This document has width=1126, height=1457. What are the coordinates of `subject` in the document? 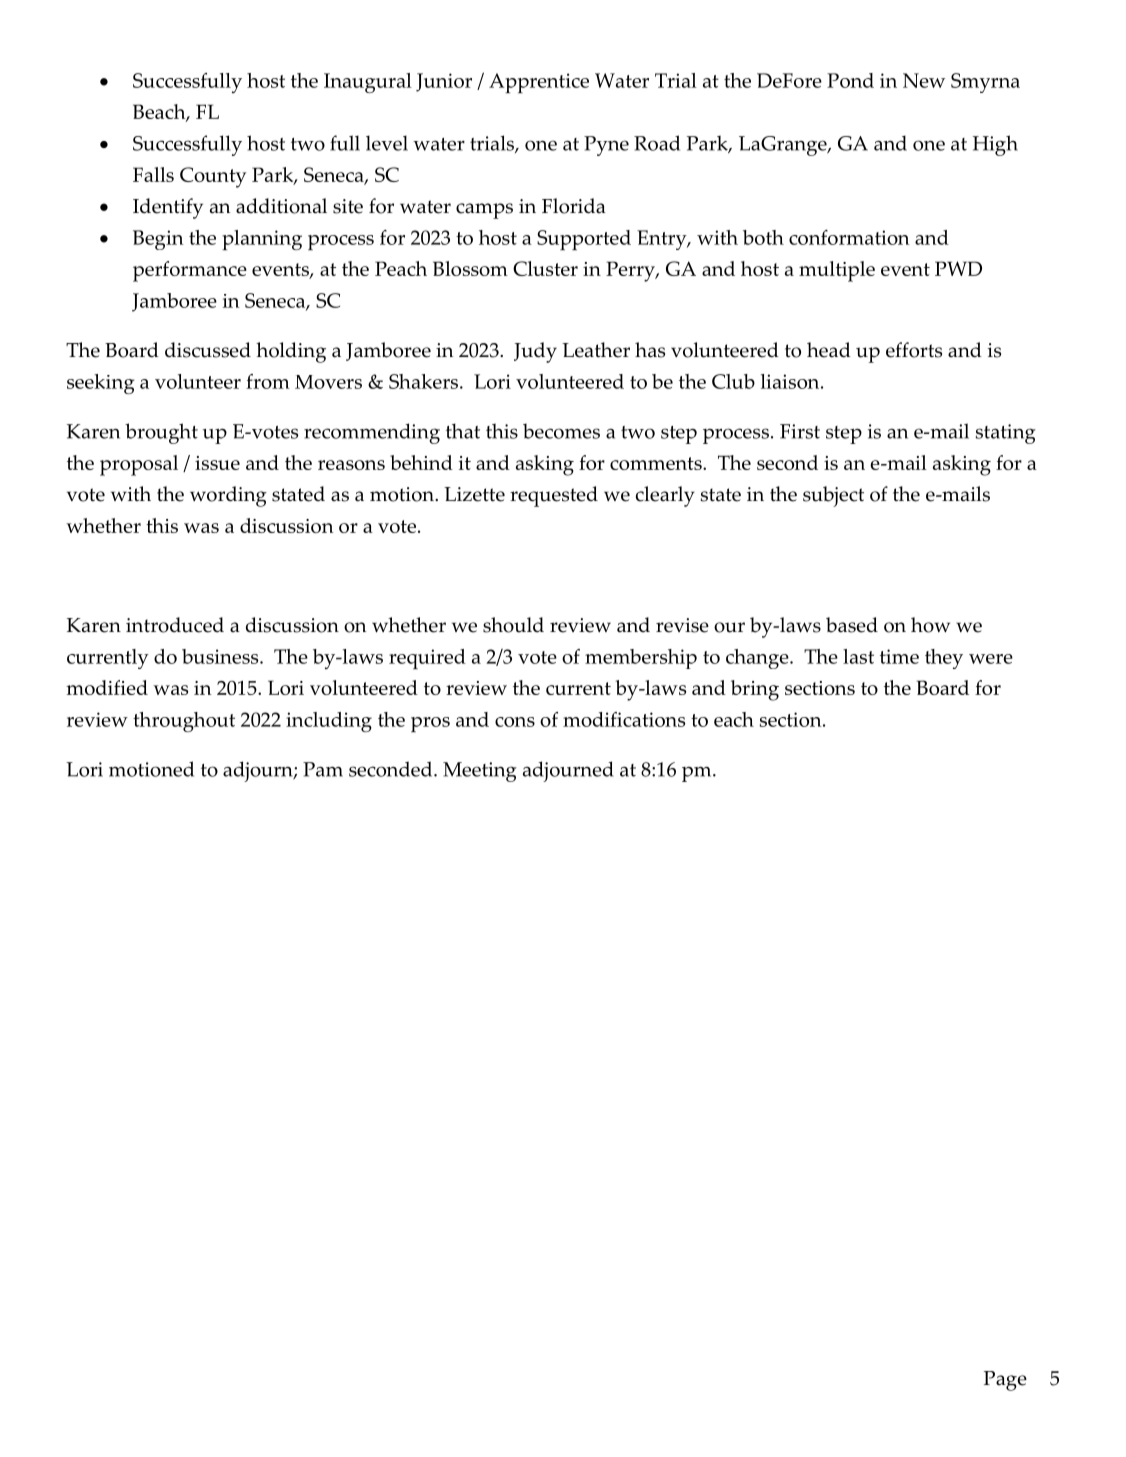 It's located at (833, 496).
